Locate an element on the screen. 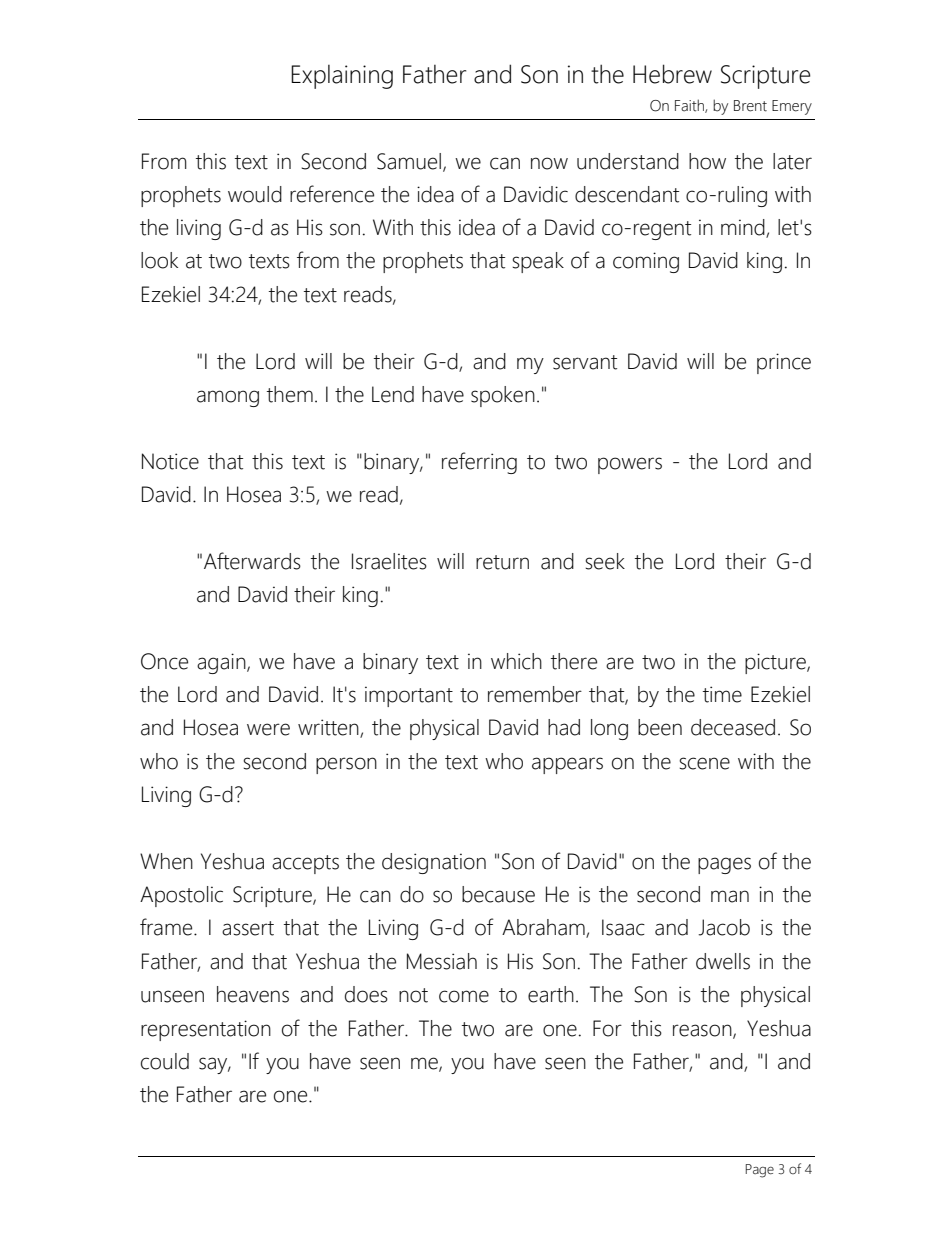 The width and height of the screenshot is (952, 1233). spoken is located at coordinates (503, 396).
